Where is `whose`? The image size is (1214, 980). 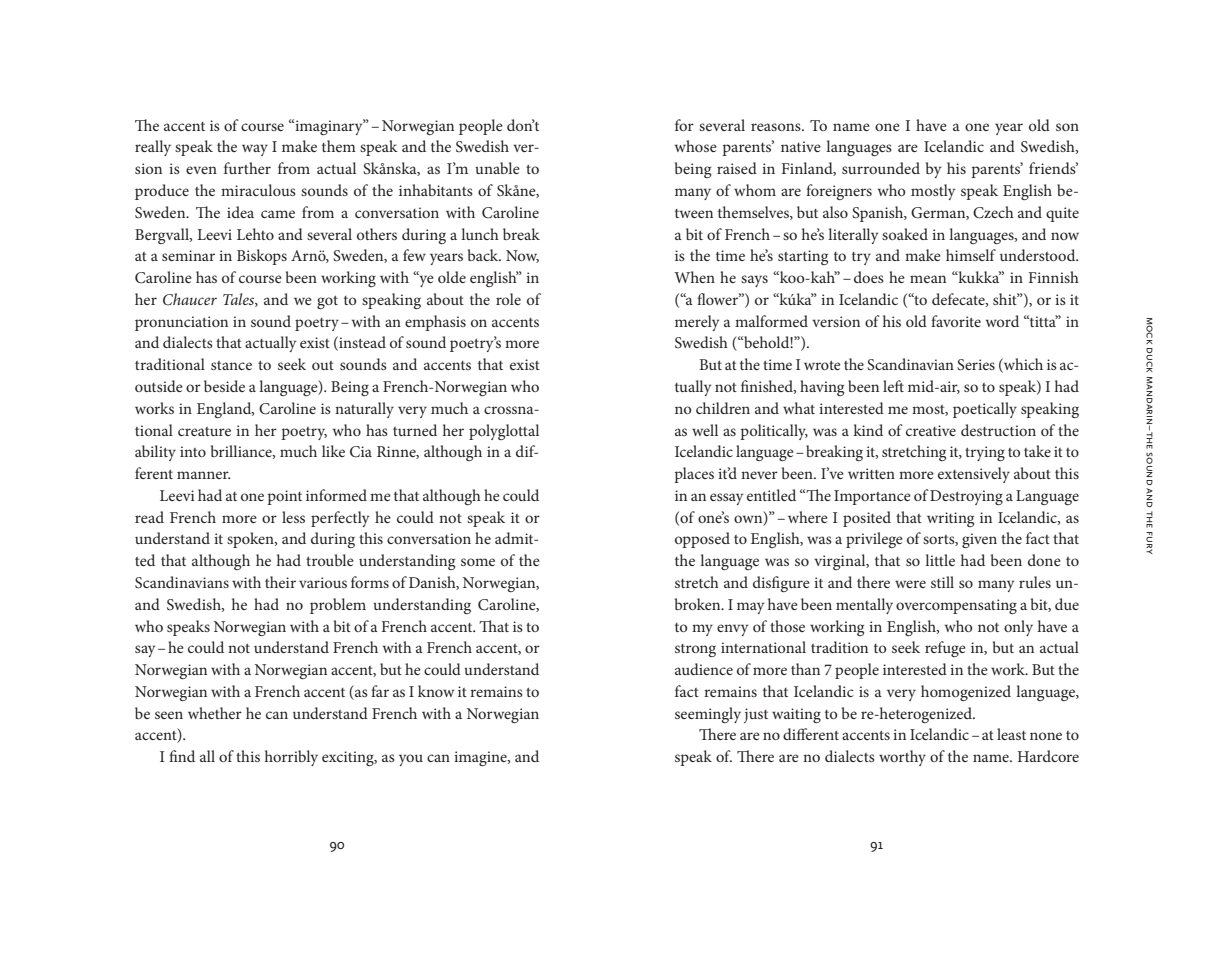 whose is located at coordinates (696, 146).
